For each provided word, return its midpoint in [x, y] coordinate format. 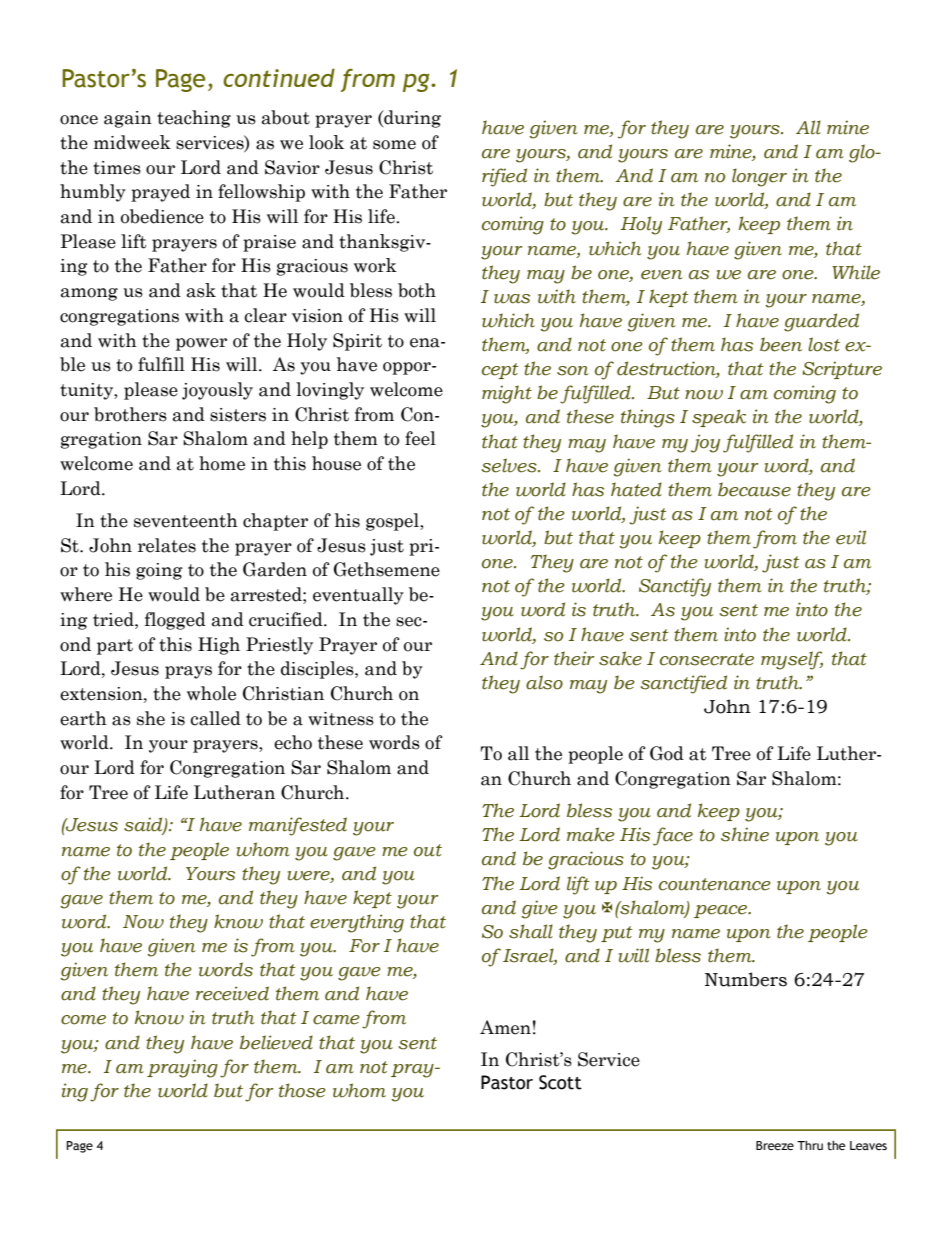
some [394, 145]
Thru [810, 1145]
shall [531, 931]
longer [759, 177]
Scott [560, 1082]
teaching [194, 119]
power [201, 344]
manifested [298, 826]
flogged [175, 621]
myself [792, 660]
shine [745, 834]
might [507, 394]
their [574, 658]
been [781, 344]
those [302, 1090]
